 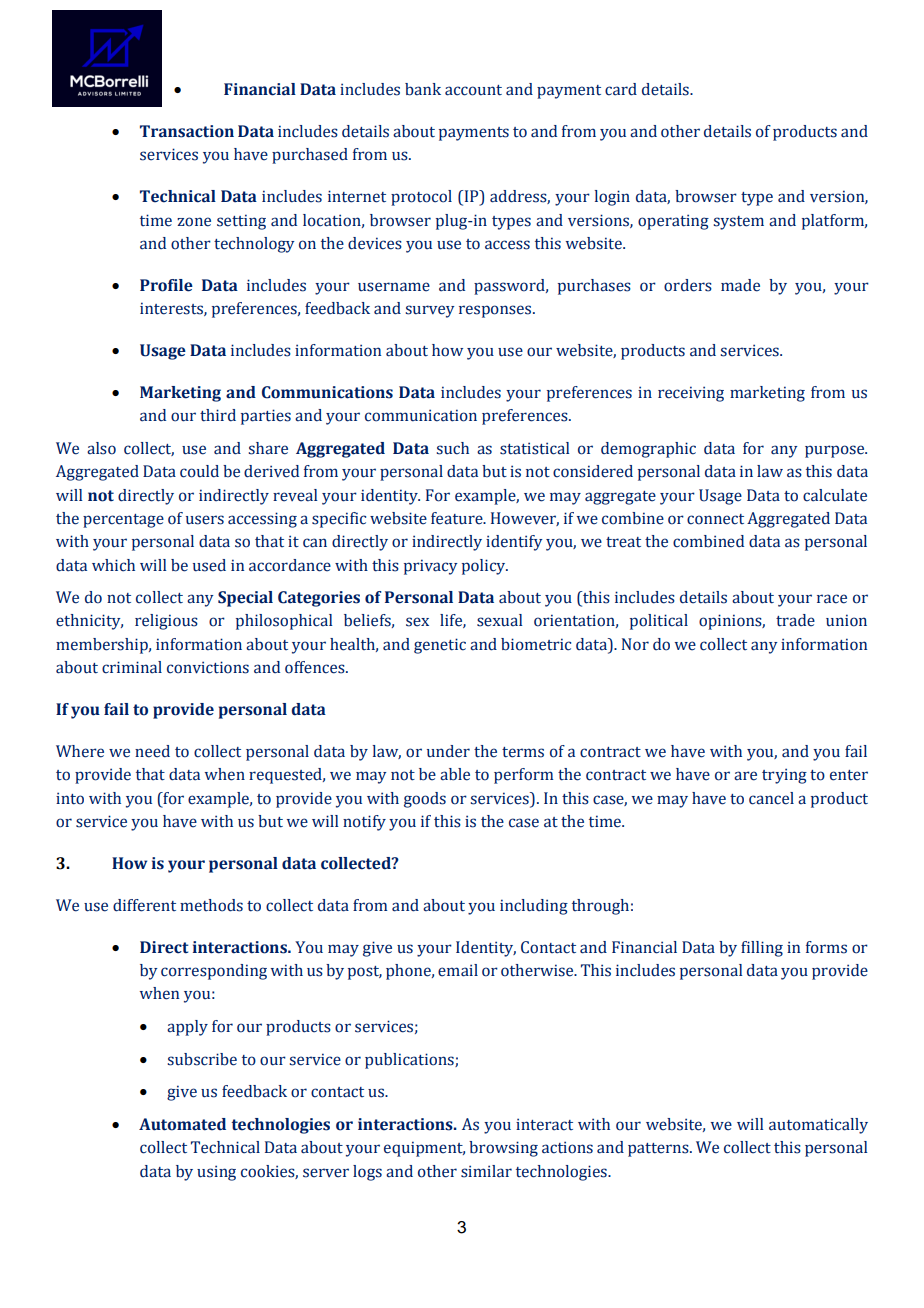 What do you see at coordinates (621, 89) in the screenshot?
I see `card` at bounding box center [621, 89].
